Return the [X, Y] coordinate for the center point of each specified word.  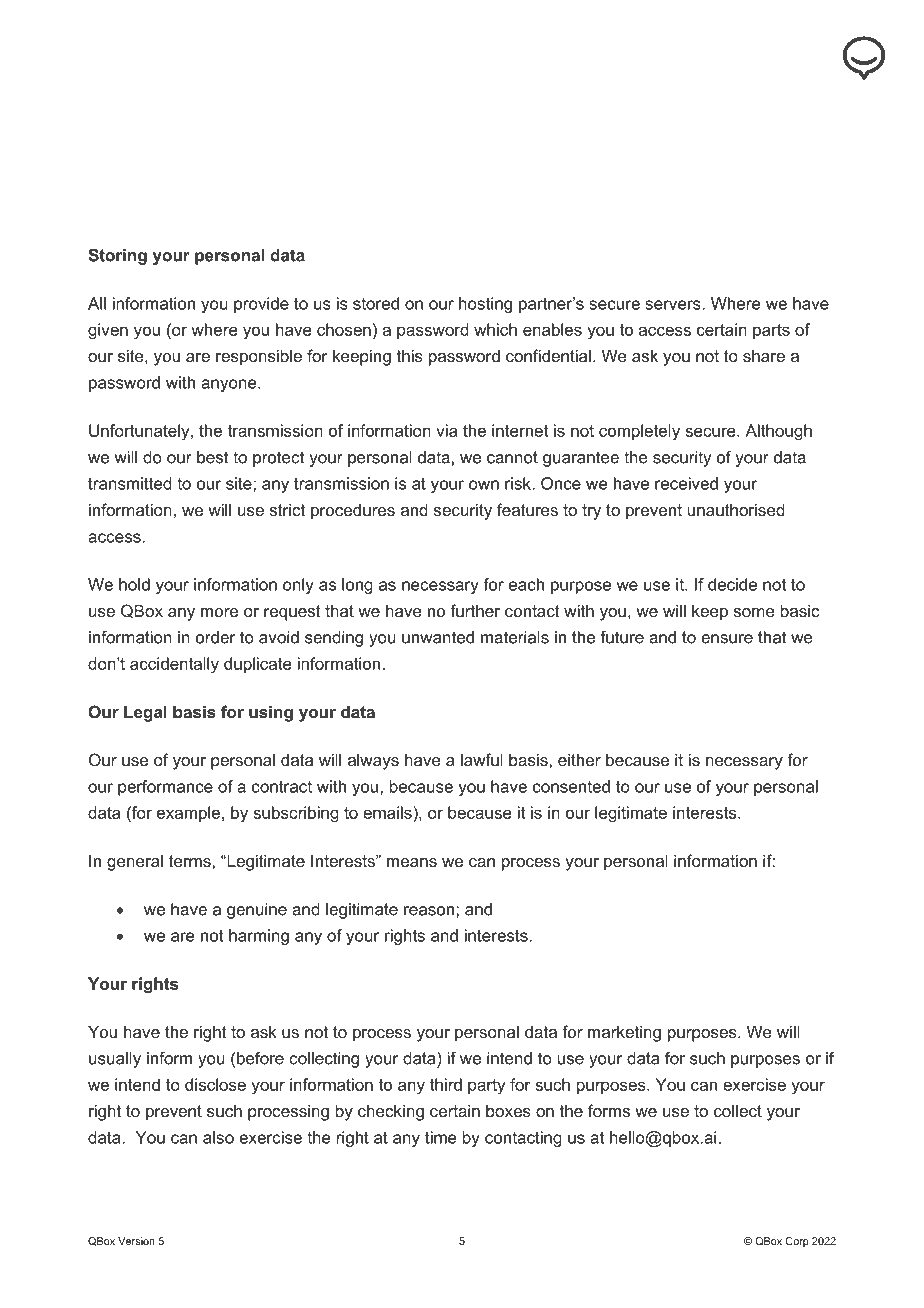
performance [165, 788]
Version [136, 1241]
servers [674, 305]
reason [429, 911]
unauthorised [736, 509]
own [484, 485]
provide [261, 305]
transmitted [130, 483]
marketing [624, 1033]
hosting [485, 305]
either [579, 759]
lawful [482, 759]
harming [259, 937]
